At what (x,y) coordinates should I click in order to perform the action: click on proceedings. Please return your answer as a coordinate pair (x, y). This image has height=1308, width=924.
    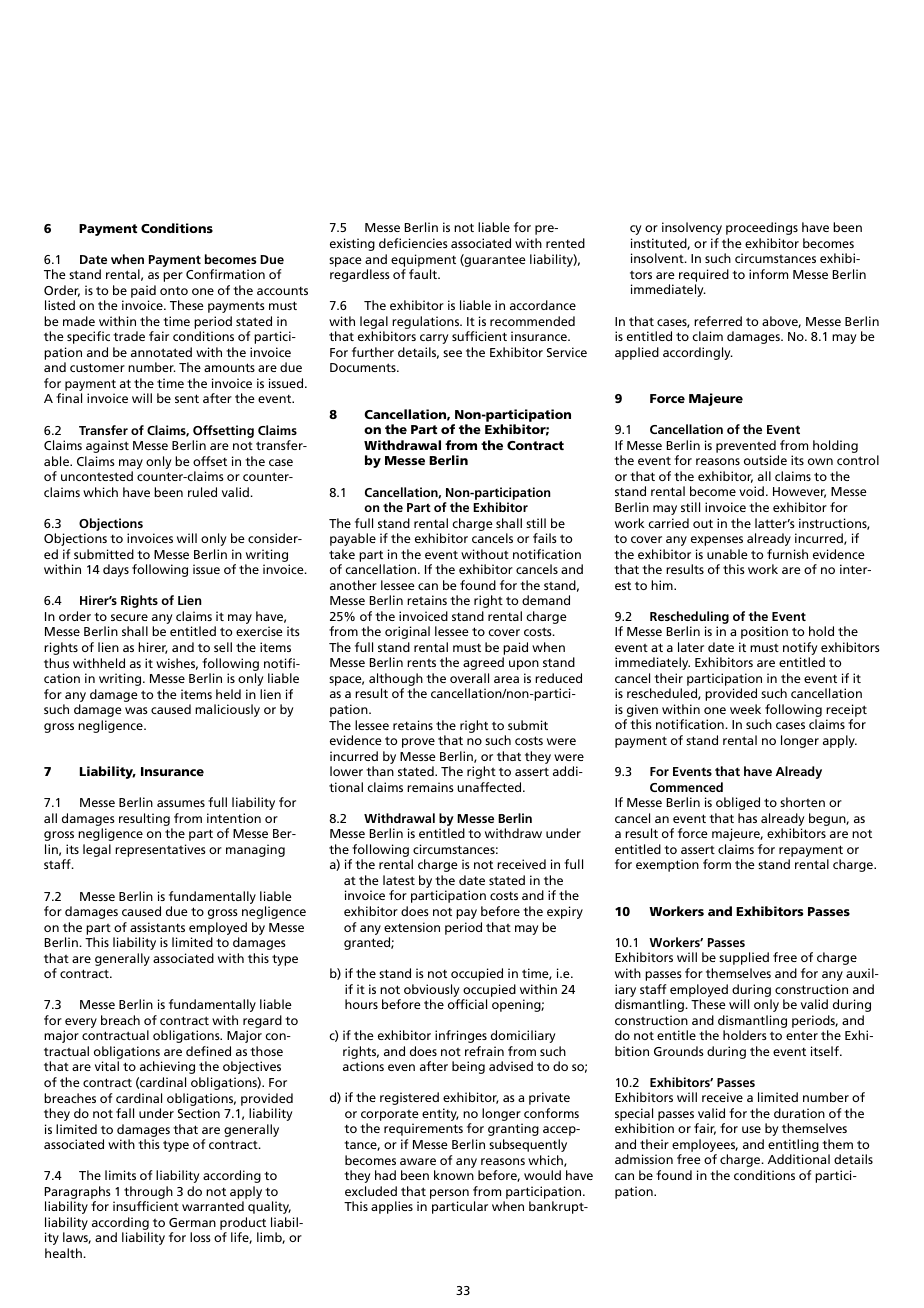
    Looking at the image, I should click on (762, 228).
